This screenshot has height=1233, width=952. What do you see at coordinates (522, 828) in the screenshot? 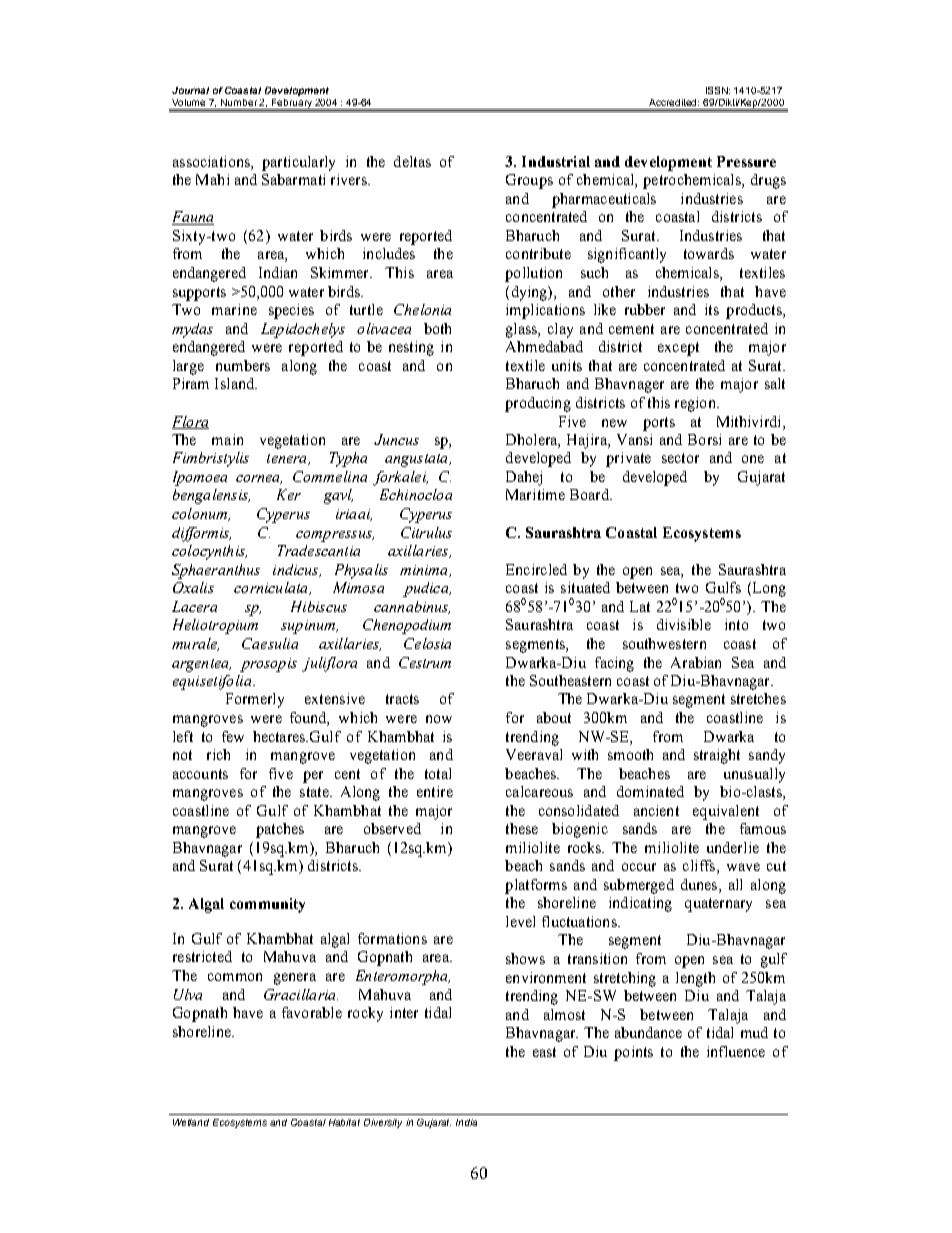
I see `these` at bounding box center [522, 828].
